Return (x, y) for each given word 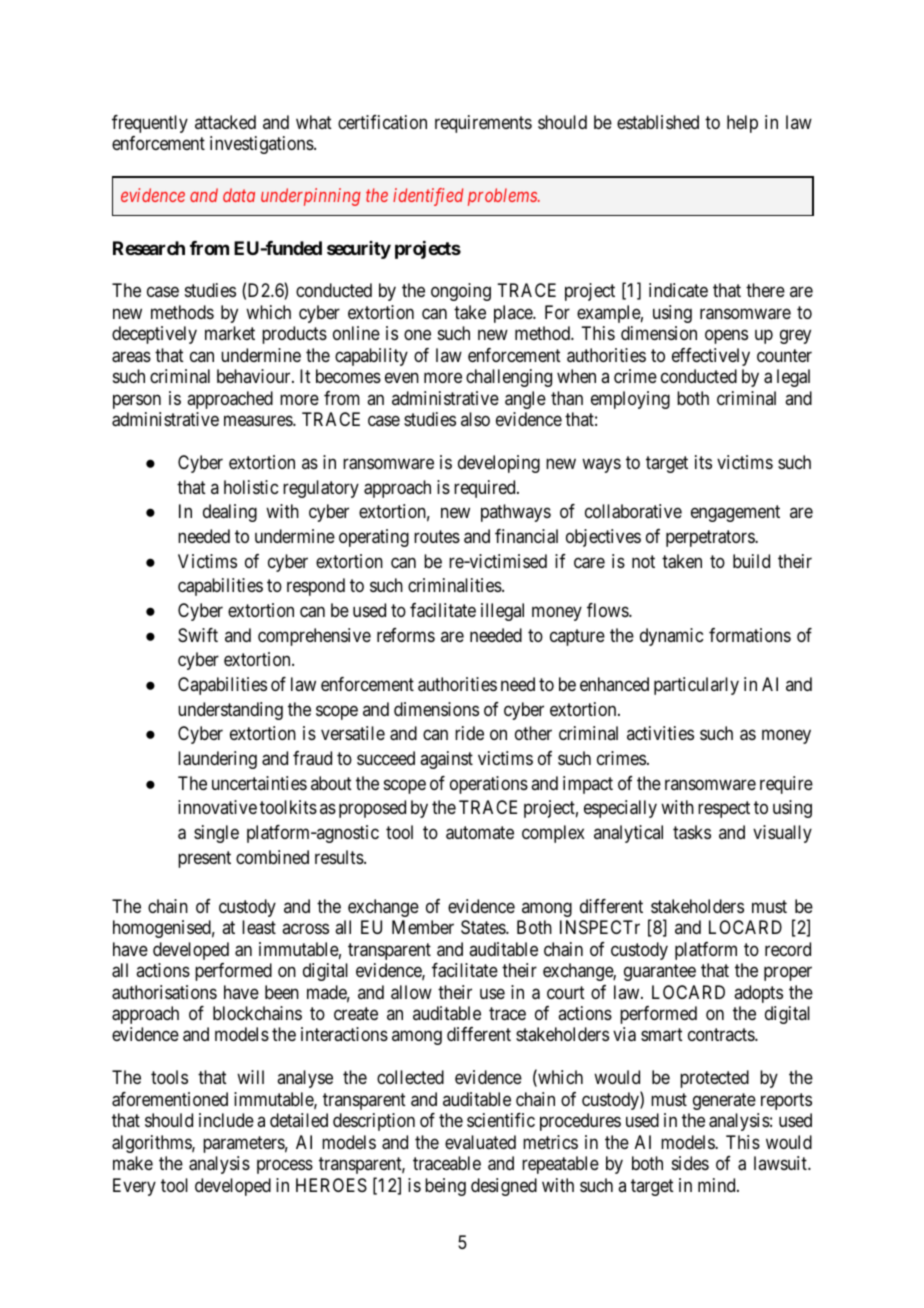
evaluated (480, 1142)
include (226, 1120)
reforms (406, 635)
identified (428, 197)
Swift (198, 635)
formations (750, 635)
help (742, 124)
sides (690, 1163)
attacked (225, 122)
